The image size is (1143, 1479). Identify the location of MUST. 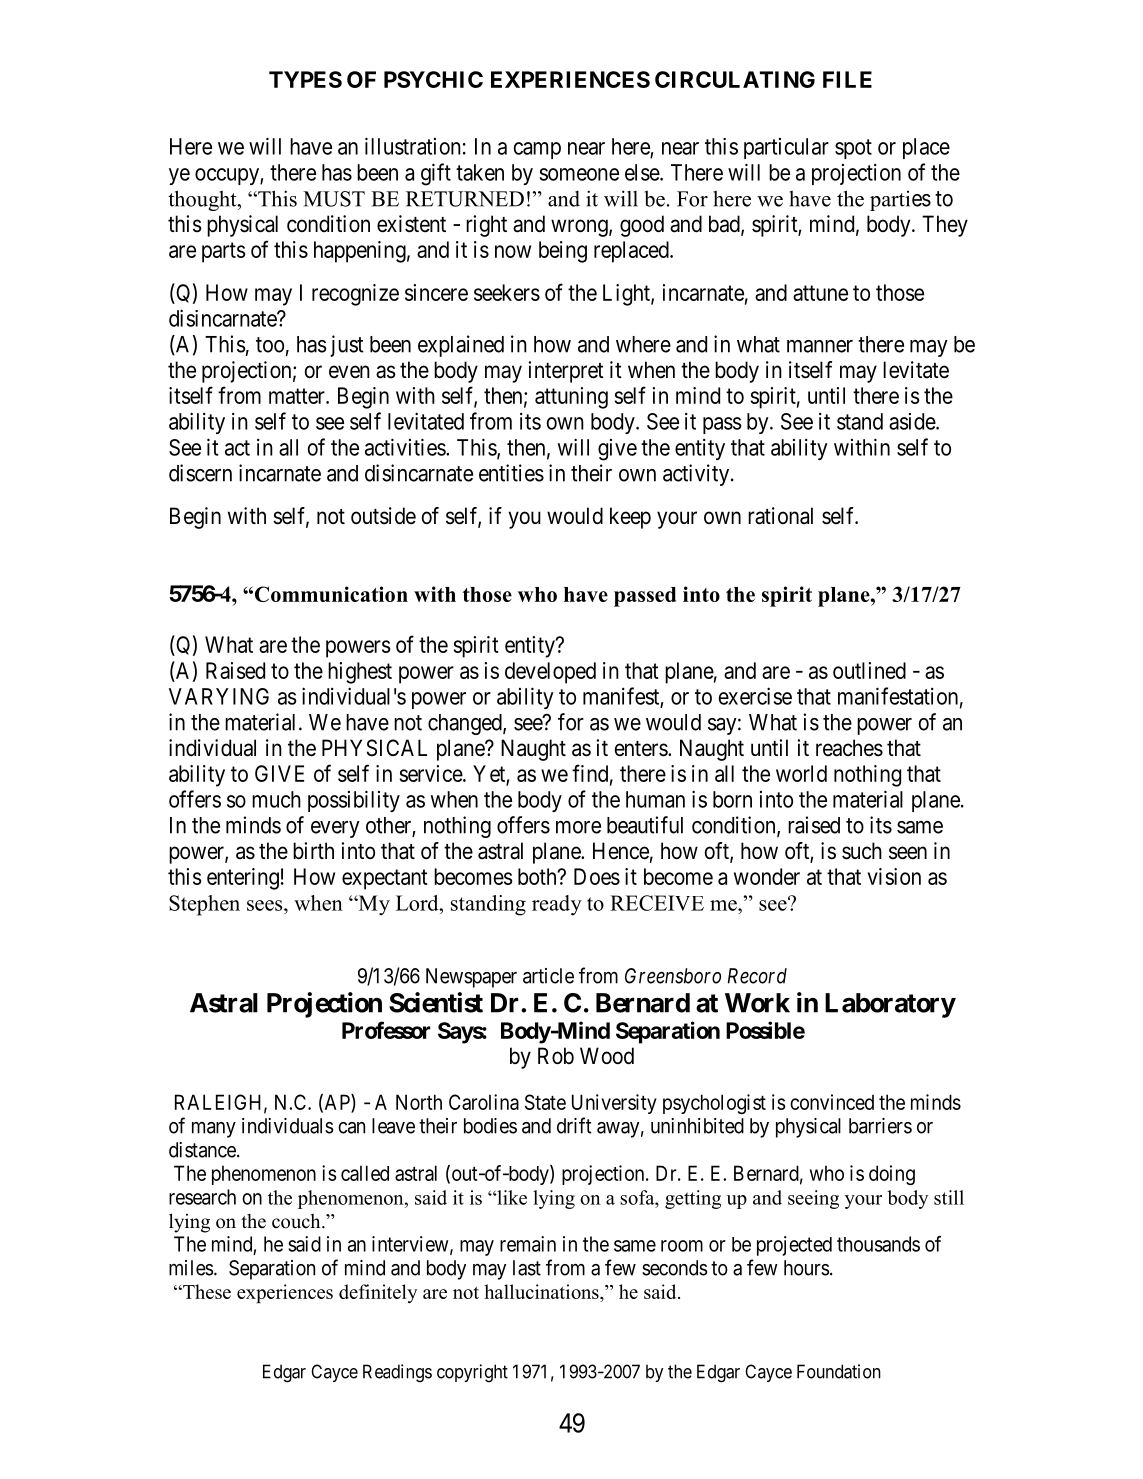
(334, 199).
